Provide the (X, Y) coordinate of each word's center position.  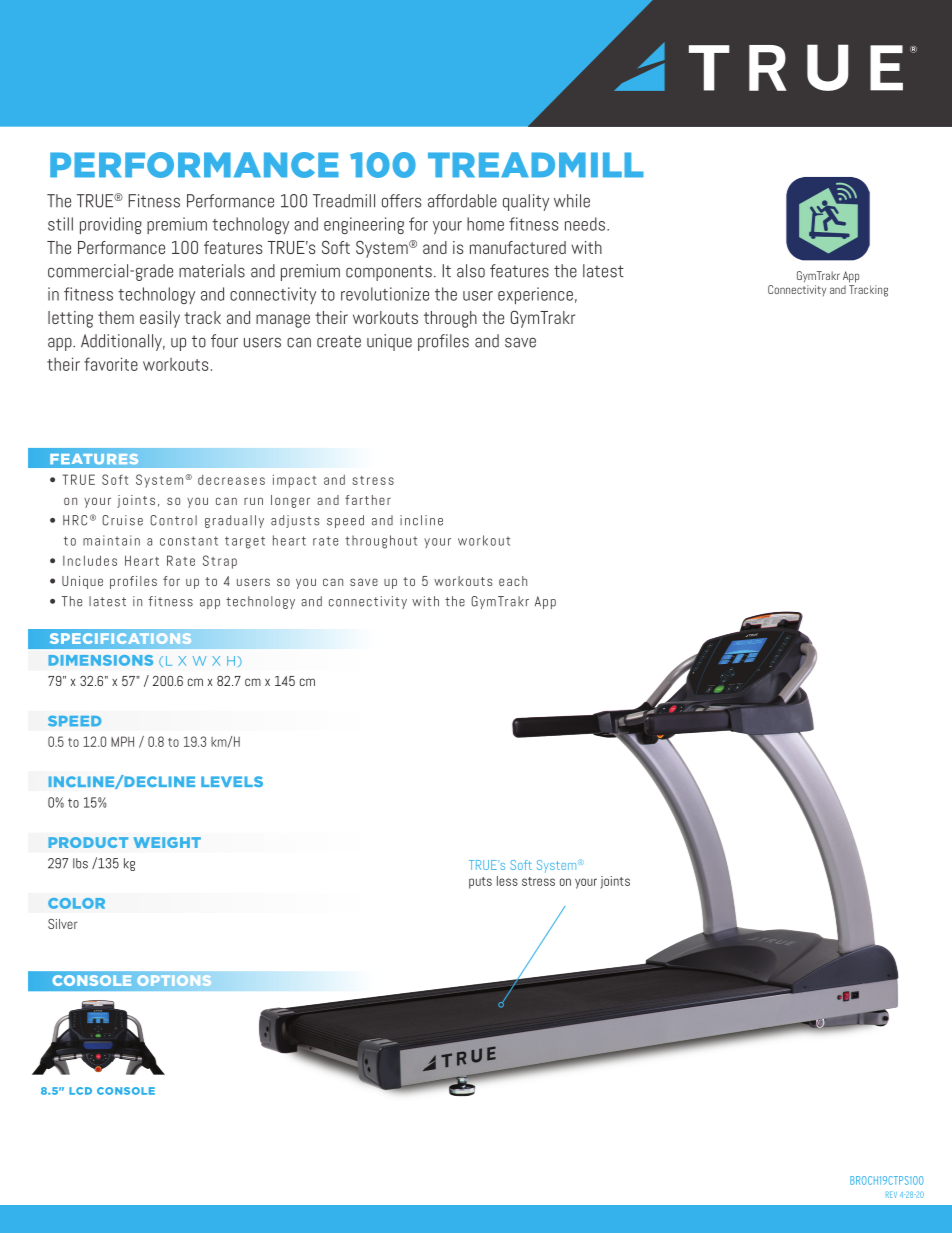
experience (535, 295)
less (507, 881)
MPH (122, 741)
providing (111, 225)
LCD (80, 1091)
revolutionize (385, 294)
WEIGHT (167, 842)
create (339, 341)
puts (480, 883)
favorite (111, 364)
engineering (364, 225)
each (513, 581)
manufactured (518, 247)
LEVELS (232, 781)
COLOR (76, 903)
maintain (111, 540)
